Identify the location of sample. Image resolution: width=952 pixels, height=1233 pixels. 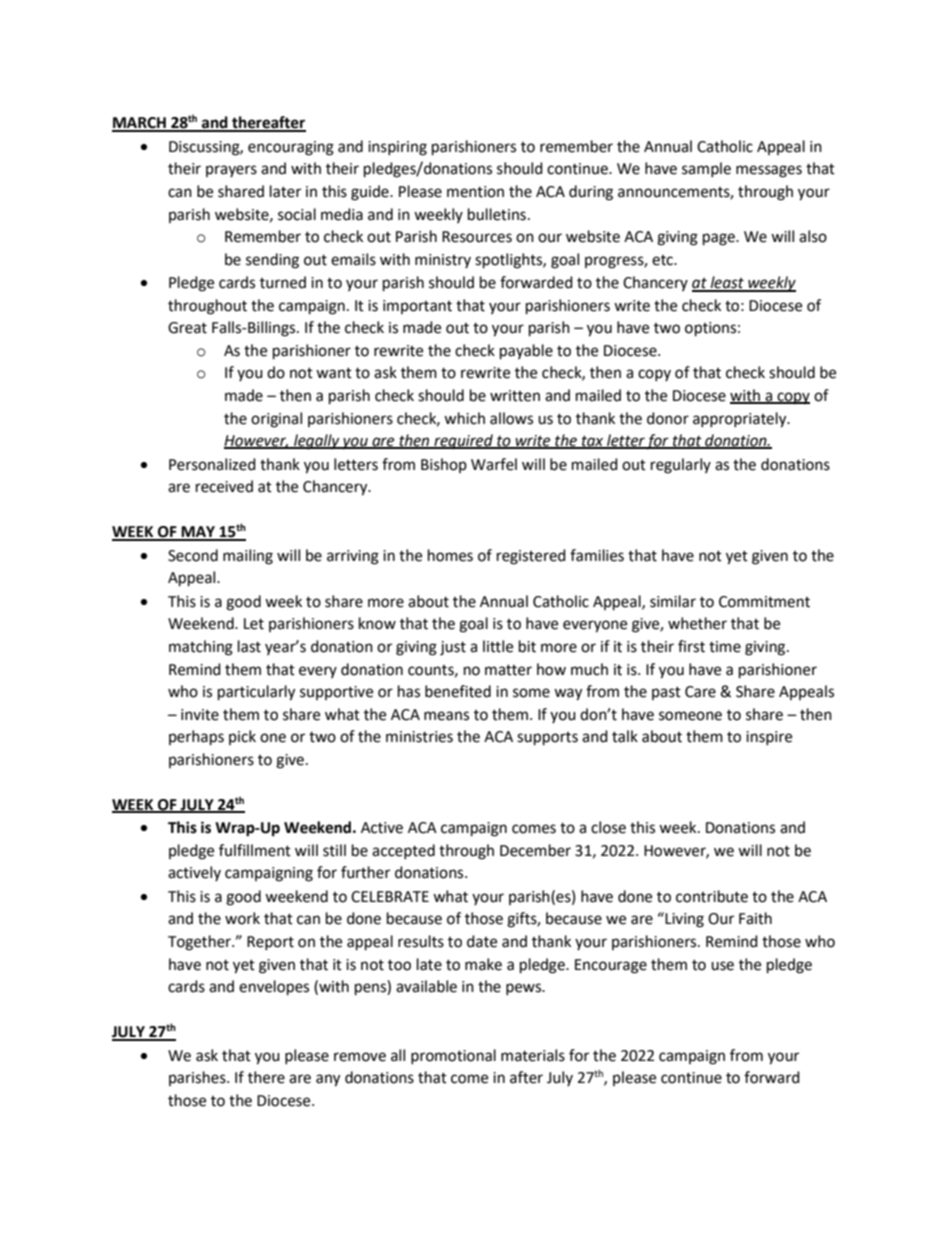
(706, 169).
